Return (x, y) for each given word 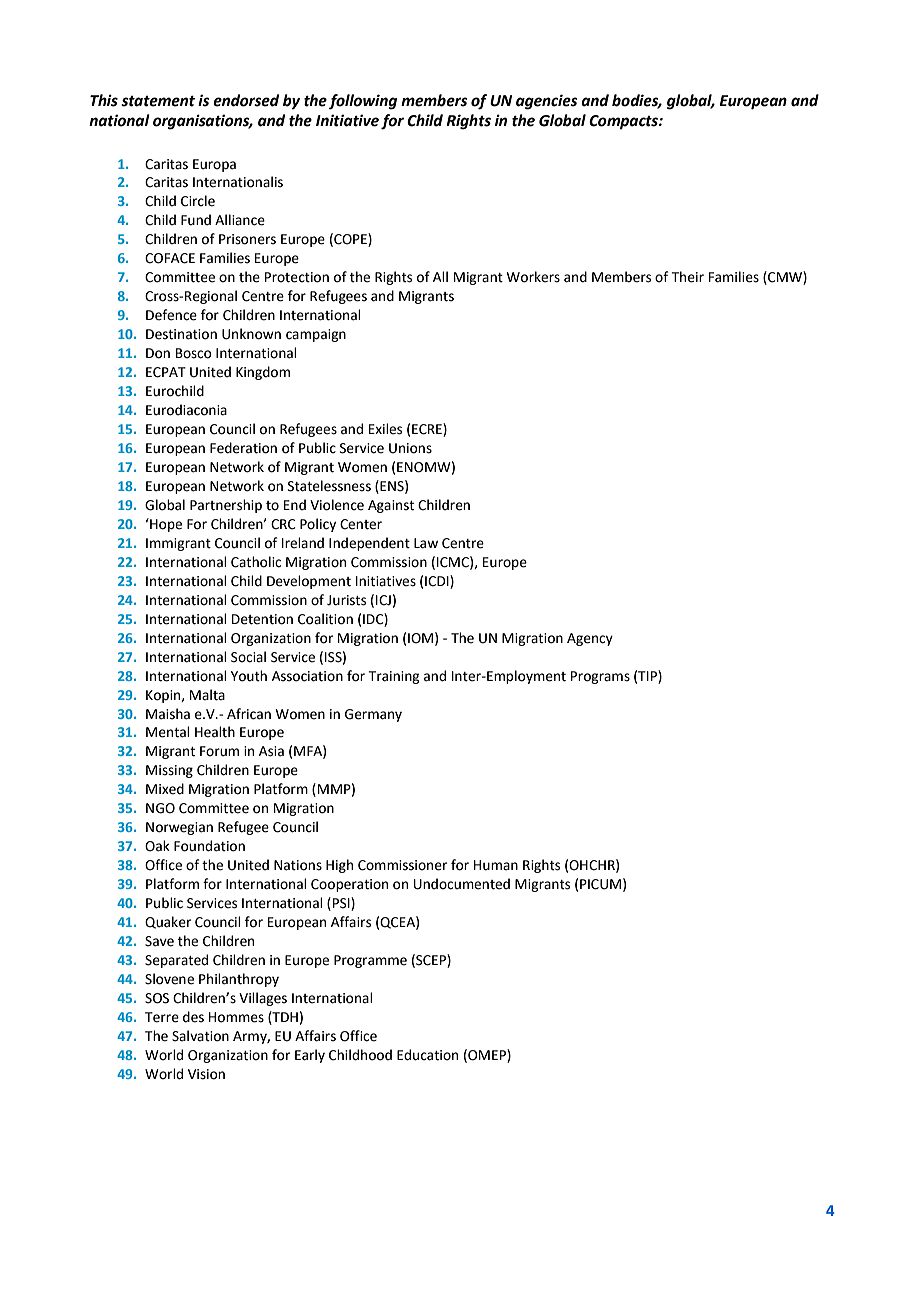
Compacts (624, 122)
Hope (165, 525)
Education (427, 1055)
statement (158, 101)
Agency (590, 639)
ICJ (383, 600)
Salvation (200, 1036)
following (363, 102)
